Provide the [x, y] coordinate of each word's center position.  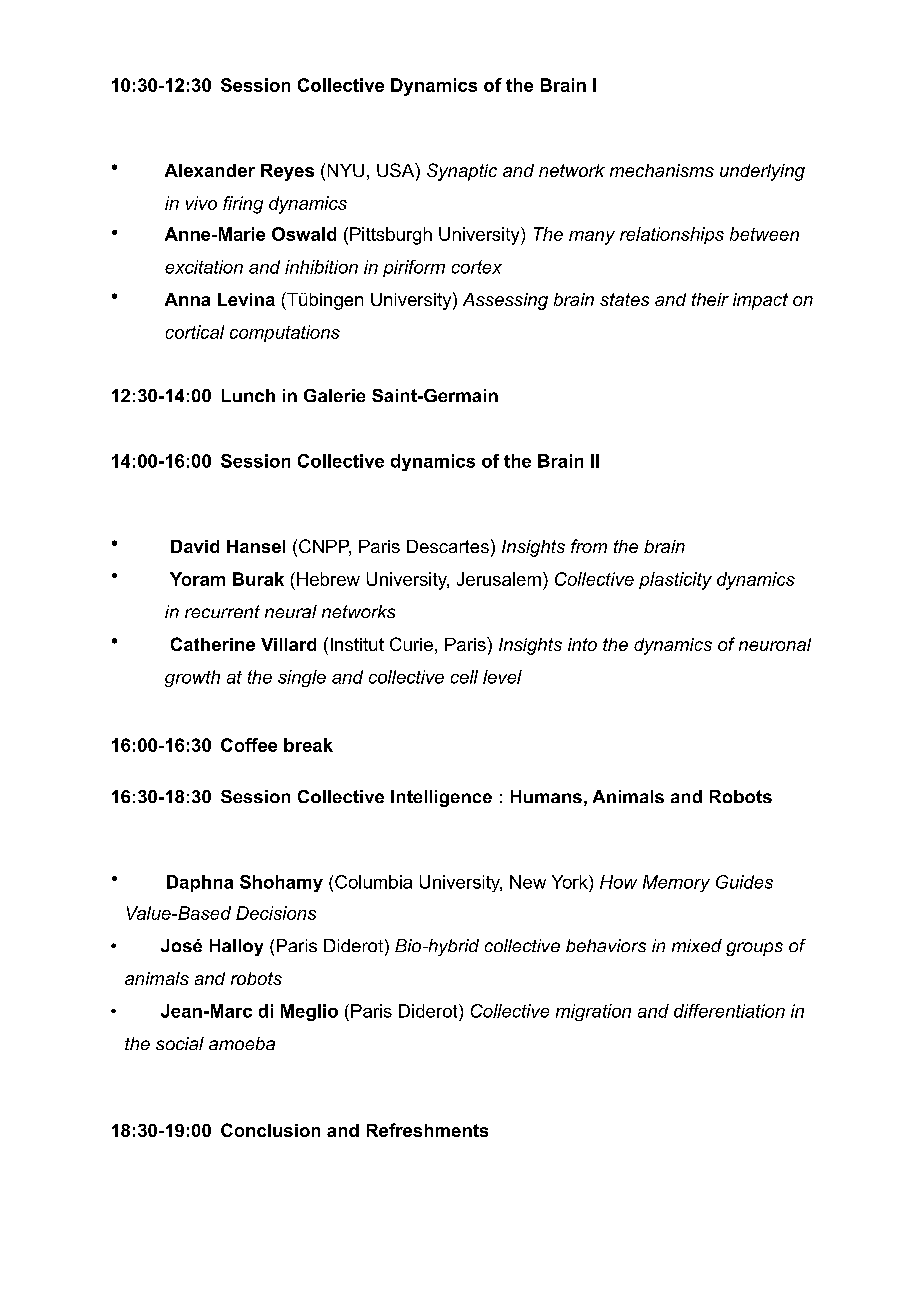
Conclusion [270, 1130]
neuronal [775, 644]
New [528, 882]
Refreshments [427, 1130]
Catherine [213, 644]
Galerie [334, 395]
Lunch [248, 395]
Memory [676, 883]
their [710, 299]
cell [464, 677]
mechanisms [662, 170]
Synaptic [462, 172]
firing [243, 205]
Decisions [276, 913]
